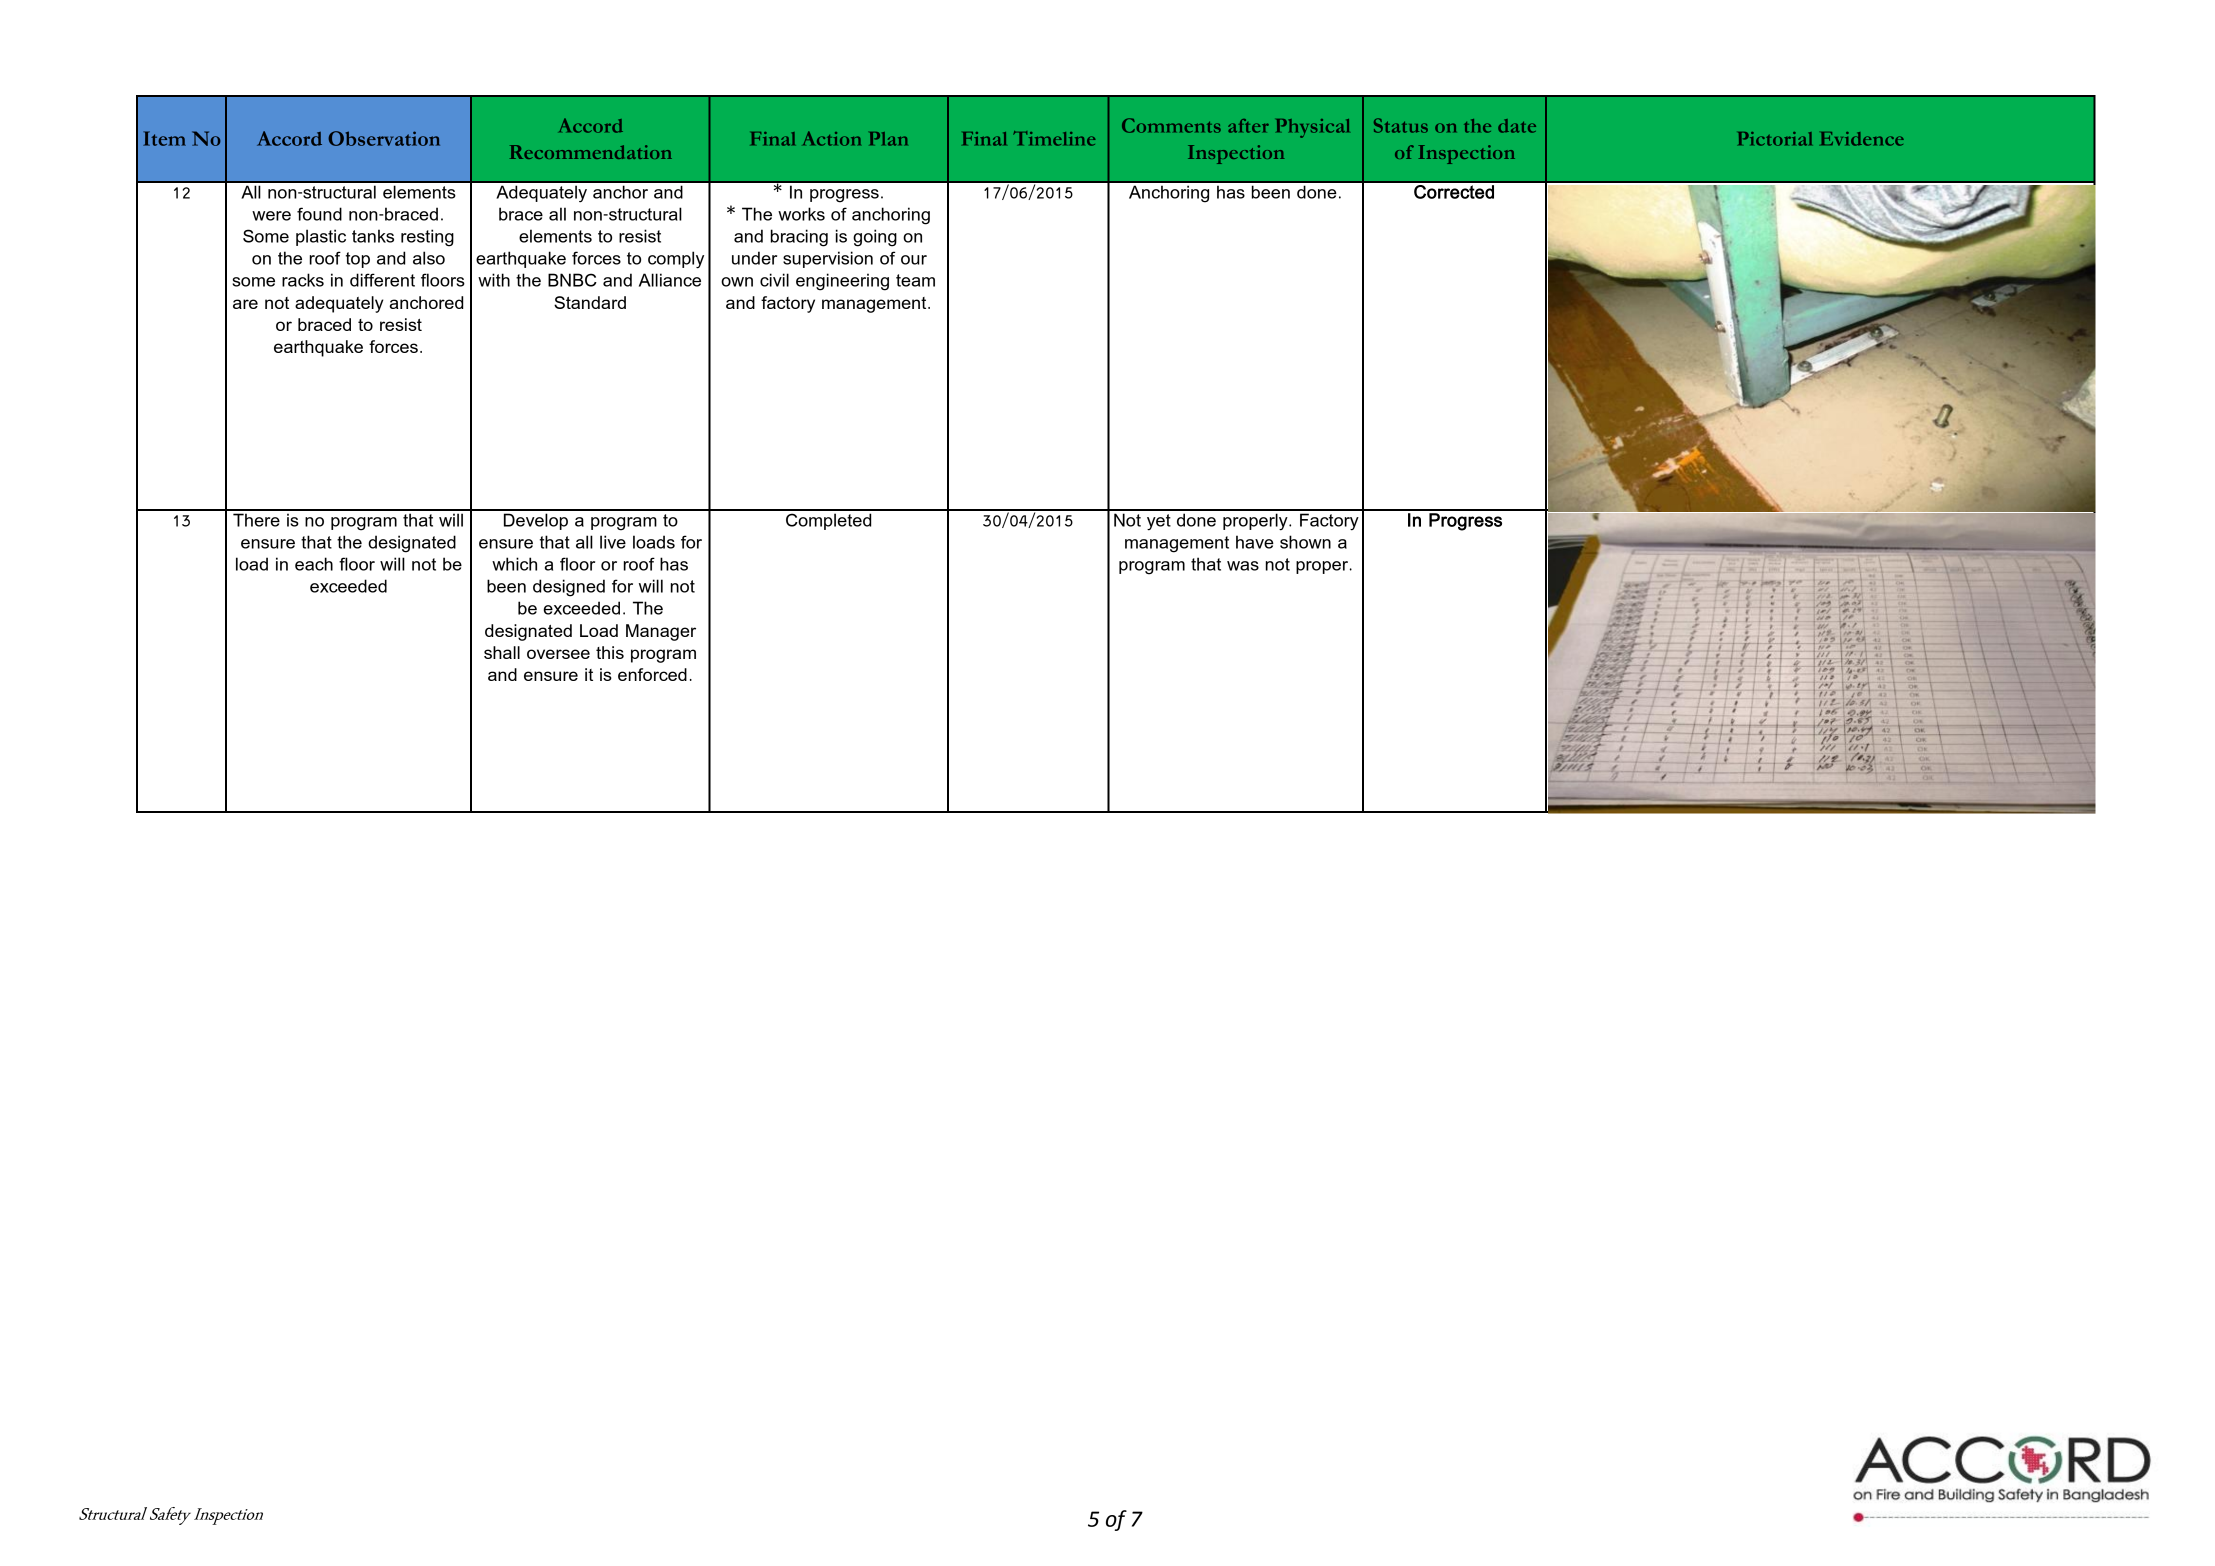 This screenshot has width=2215, height=1566. Describe the element at coordinates (1305, 542) in the screenshot. I see `shown` at that location.
